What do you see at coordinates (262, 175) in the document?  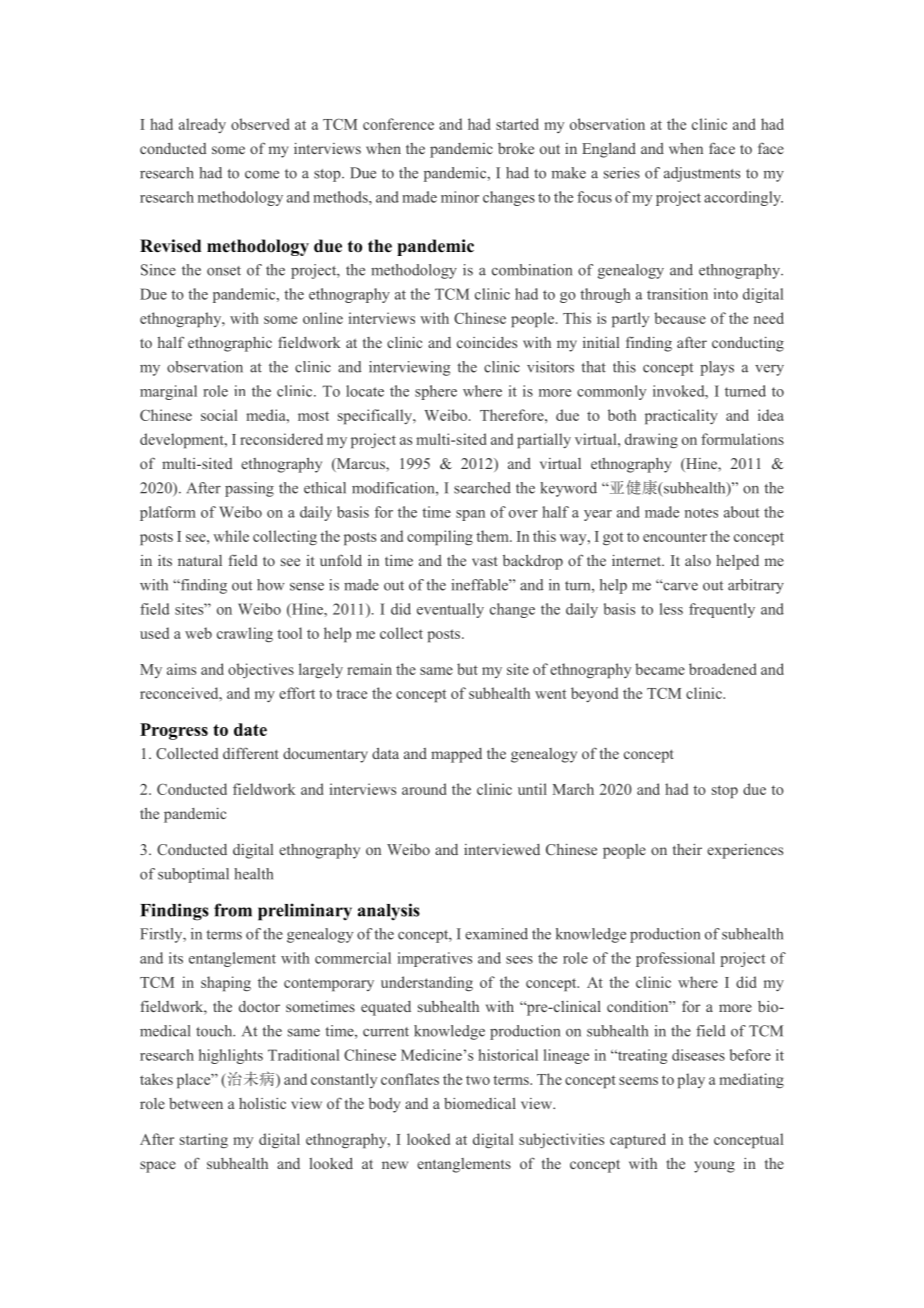 I see `come` at bounding box center [262, 175].
